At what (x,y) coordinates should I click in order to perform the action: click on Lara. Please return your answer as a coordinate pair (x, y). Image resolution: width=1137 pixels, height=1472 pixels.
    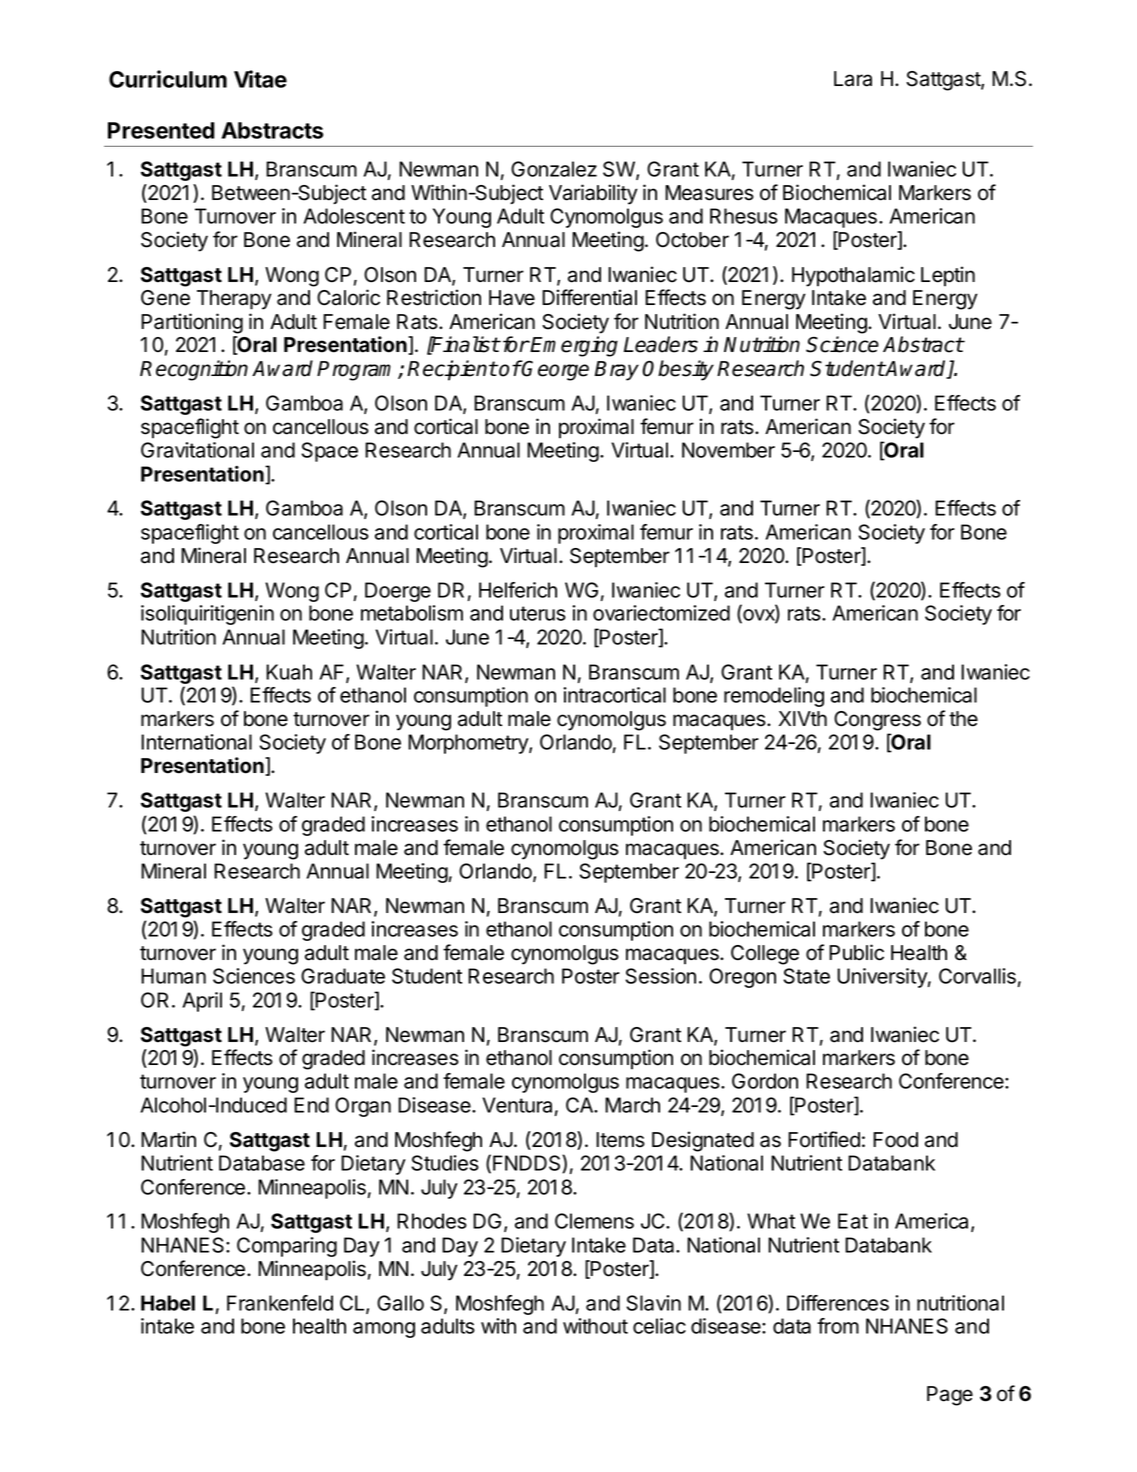
    Looking at the image, I should click on (853, 79).
